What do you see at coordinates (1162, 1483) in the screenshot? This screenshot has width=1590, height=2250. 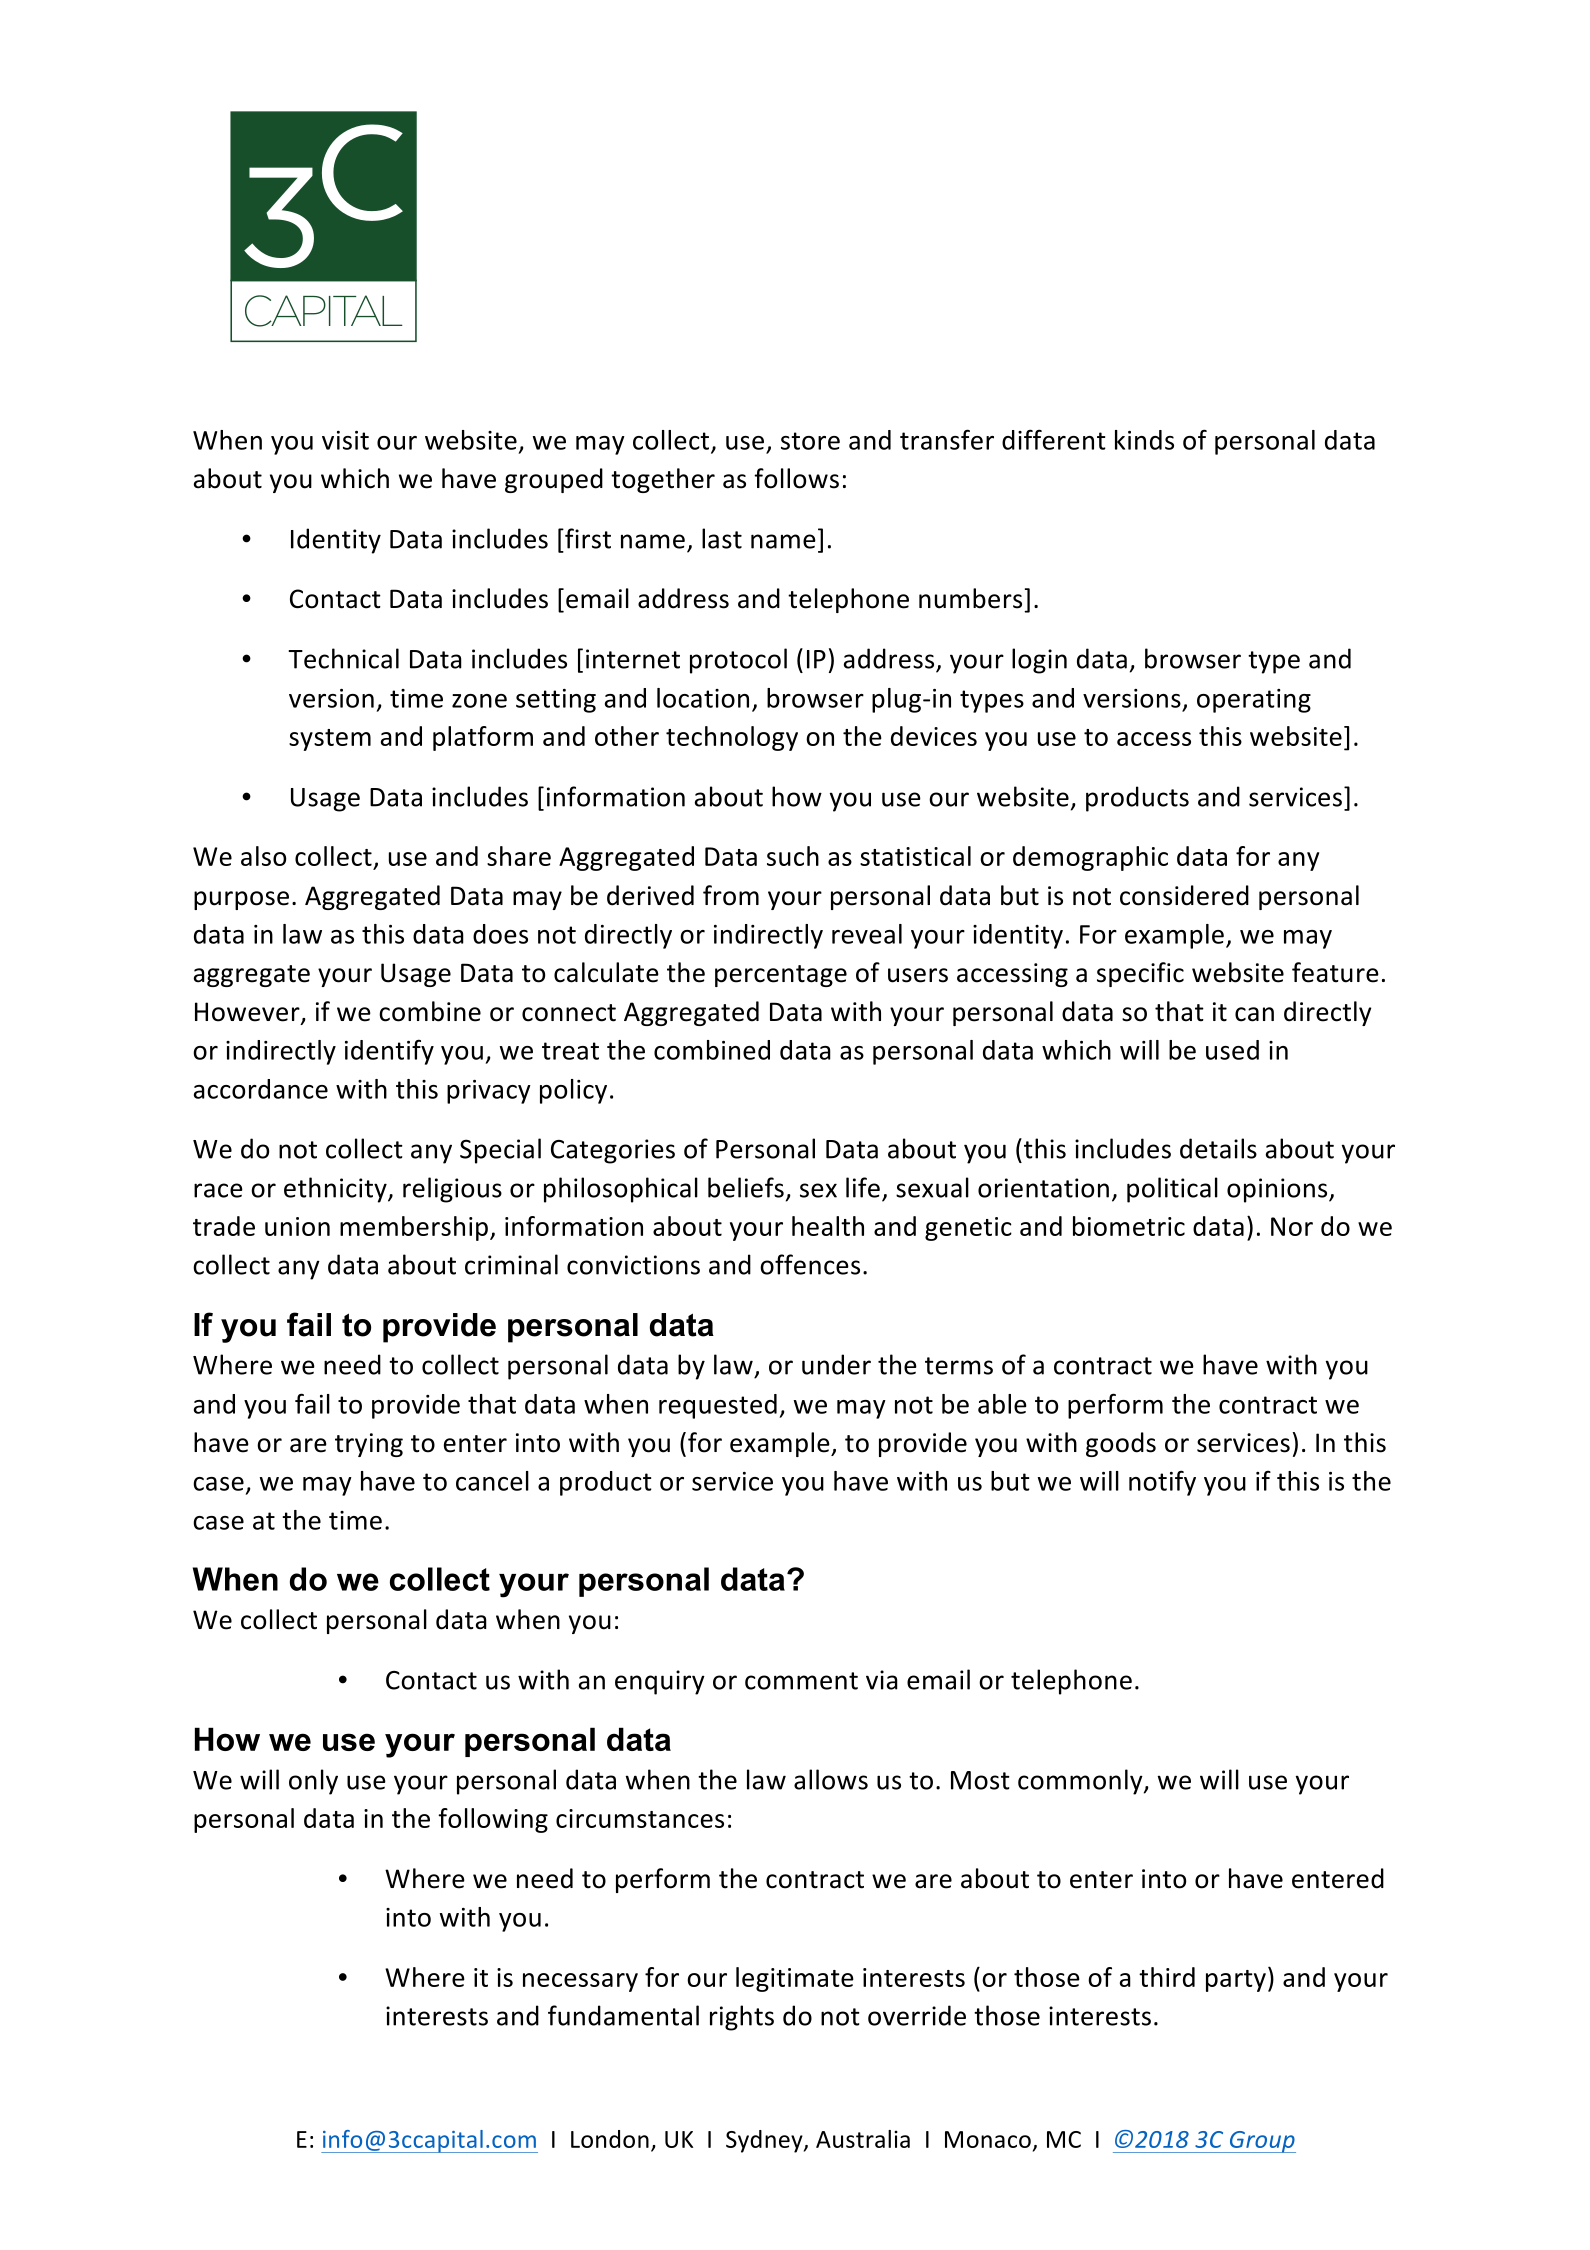 I see `notify` at bounding box center [1162, 1483].
